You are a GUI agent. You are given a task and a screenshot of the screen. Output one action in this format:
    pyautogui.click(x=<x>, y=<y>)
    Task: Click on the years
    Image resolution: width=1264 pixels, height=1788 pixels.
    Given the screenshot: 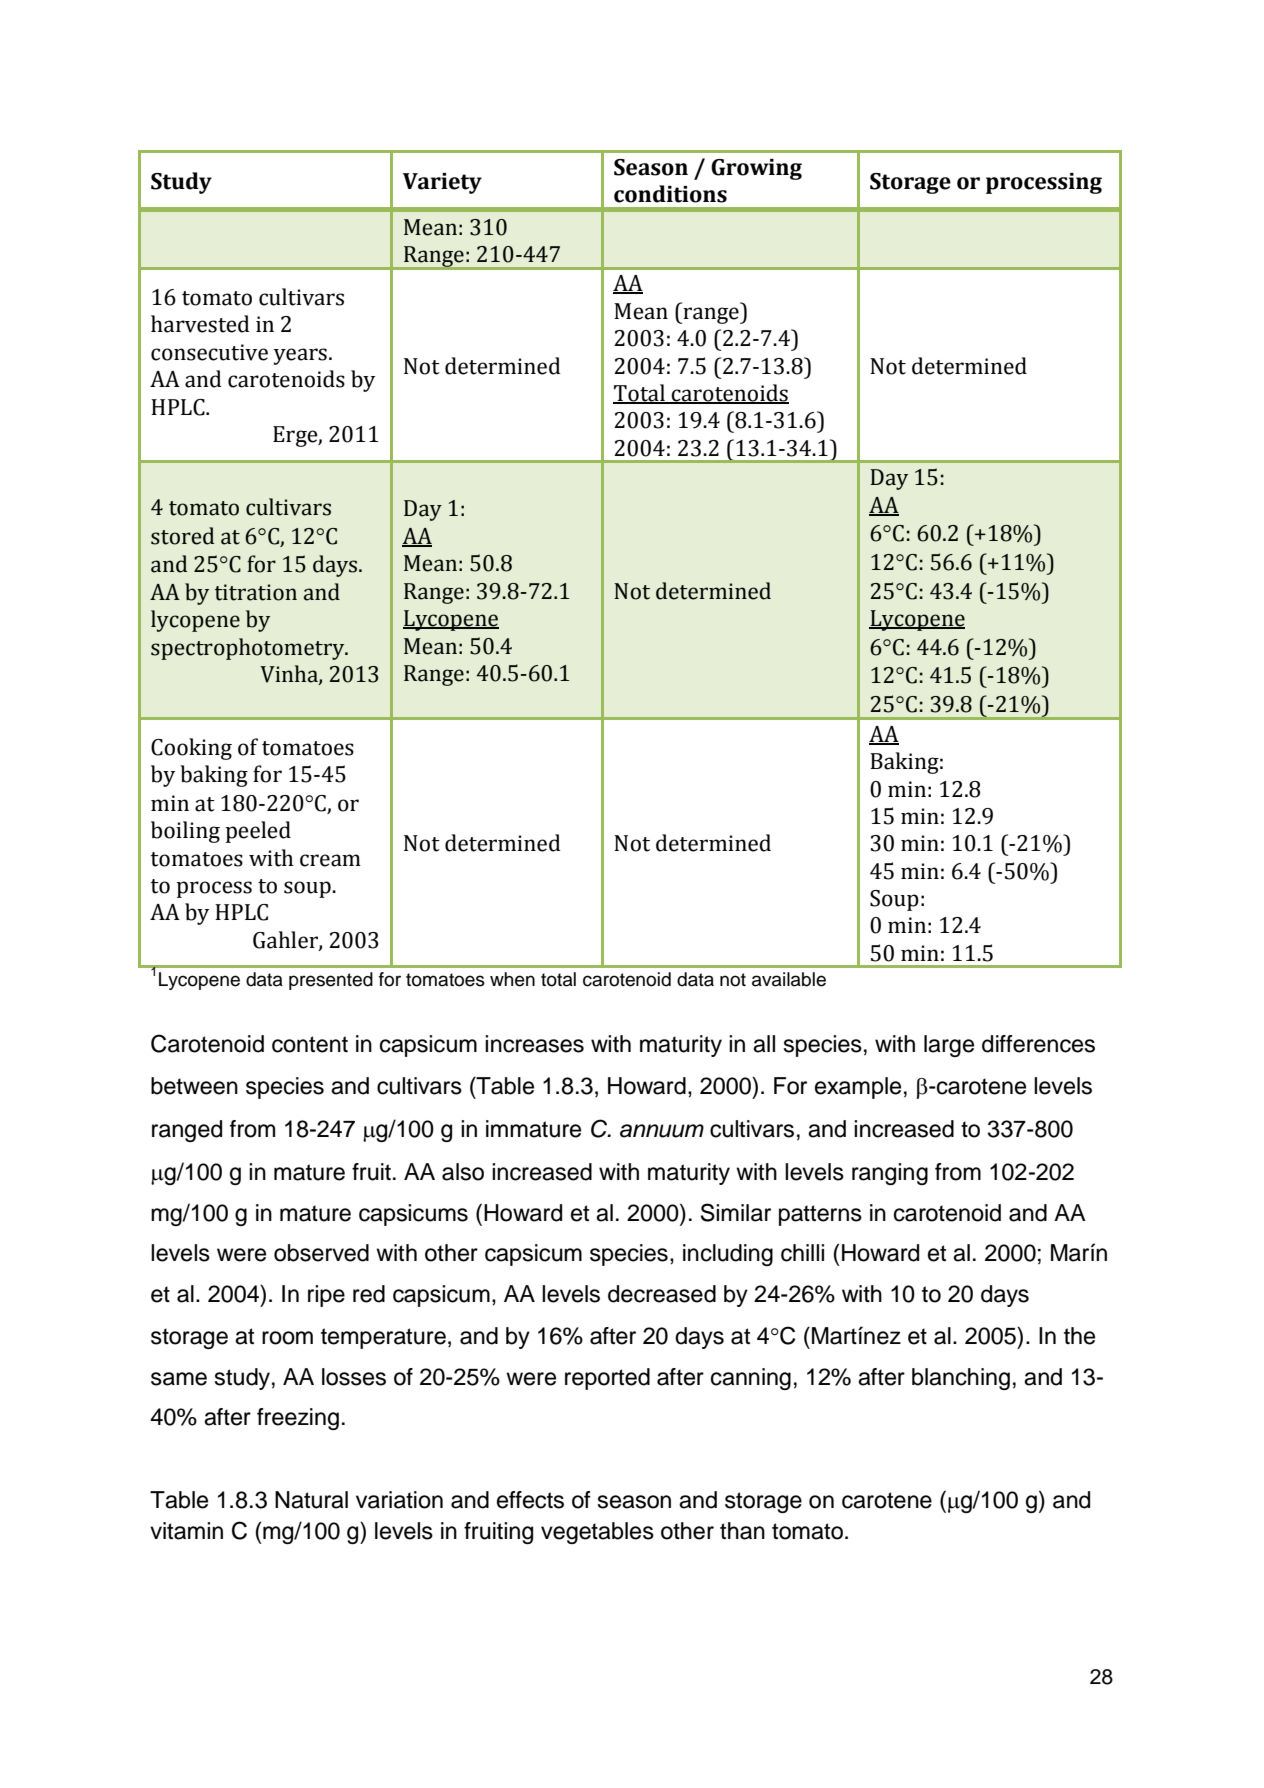 What is the action you would take?
    pyautogui.click(x=300, y=356)
